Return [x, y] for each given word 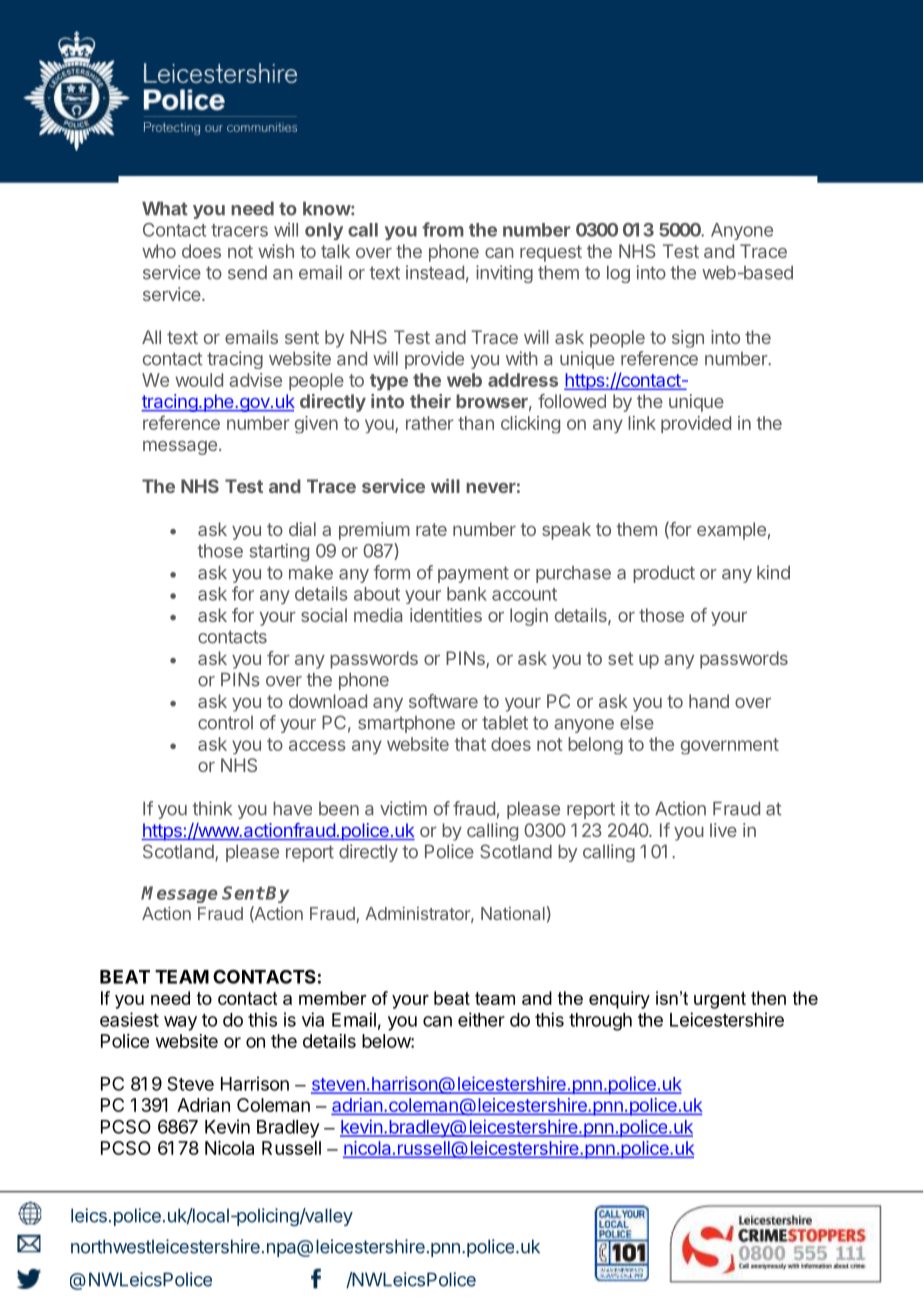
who [159, 251]
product [664, 574]
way [180, 1023]
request [551, 253]
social [324, 615]
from [443, 229]
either [481, 1019]
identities [446, 615]
